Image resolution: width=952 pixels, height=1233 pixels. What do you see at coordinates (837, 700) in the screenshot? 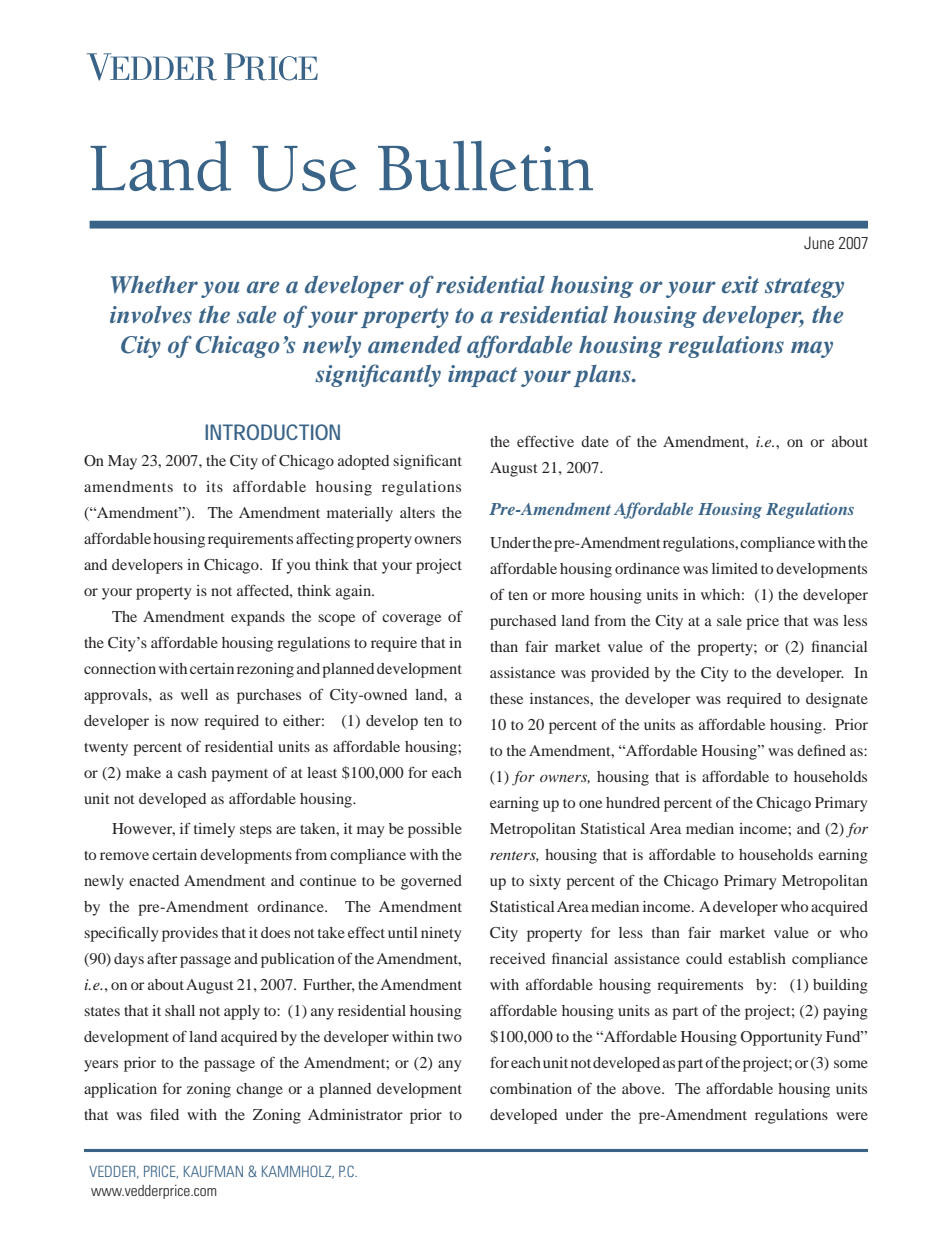
I see `designate` at bounding box center [837, 700].
